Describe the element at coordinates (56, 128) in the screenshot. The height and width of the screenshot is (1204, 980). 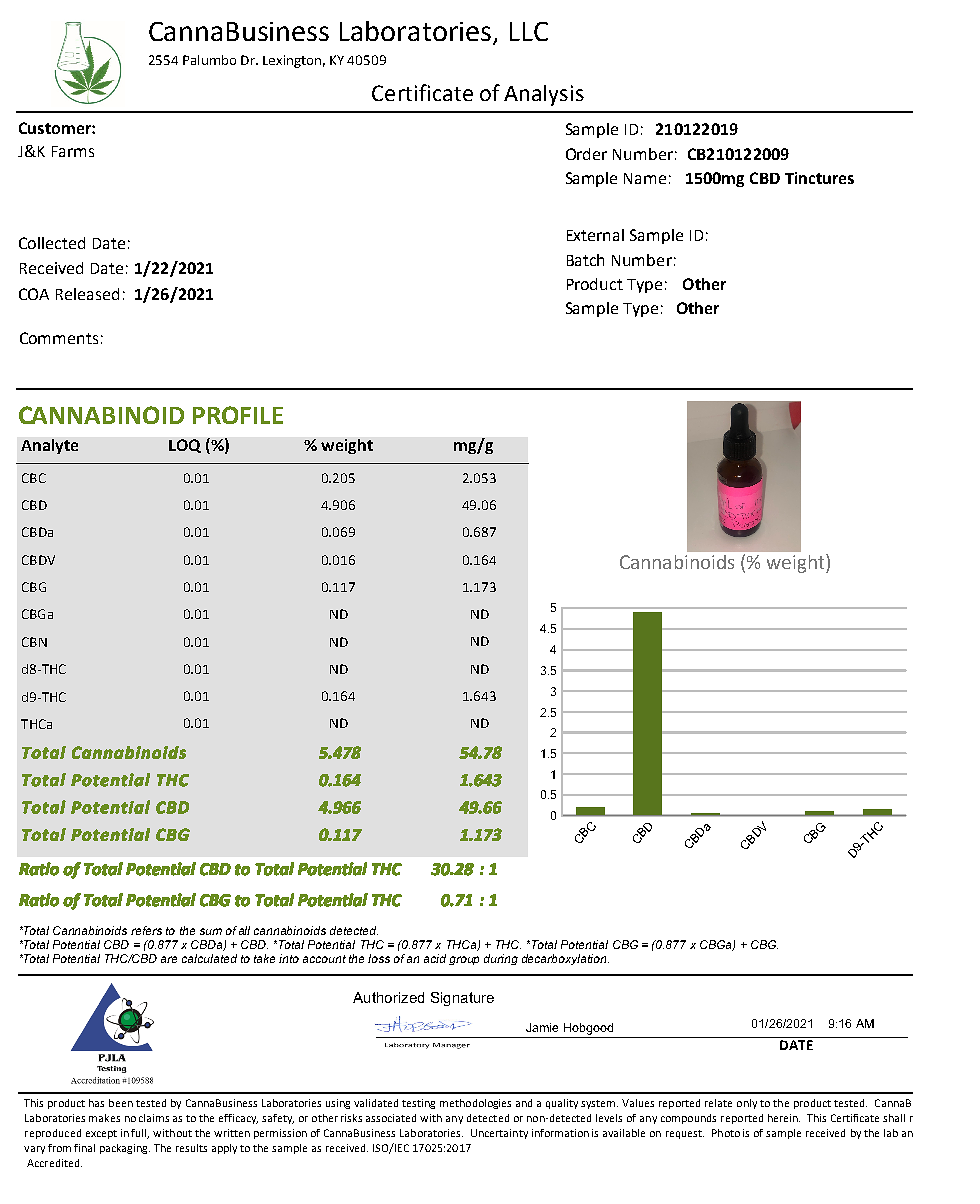
I see `Customer` at that location.
